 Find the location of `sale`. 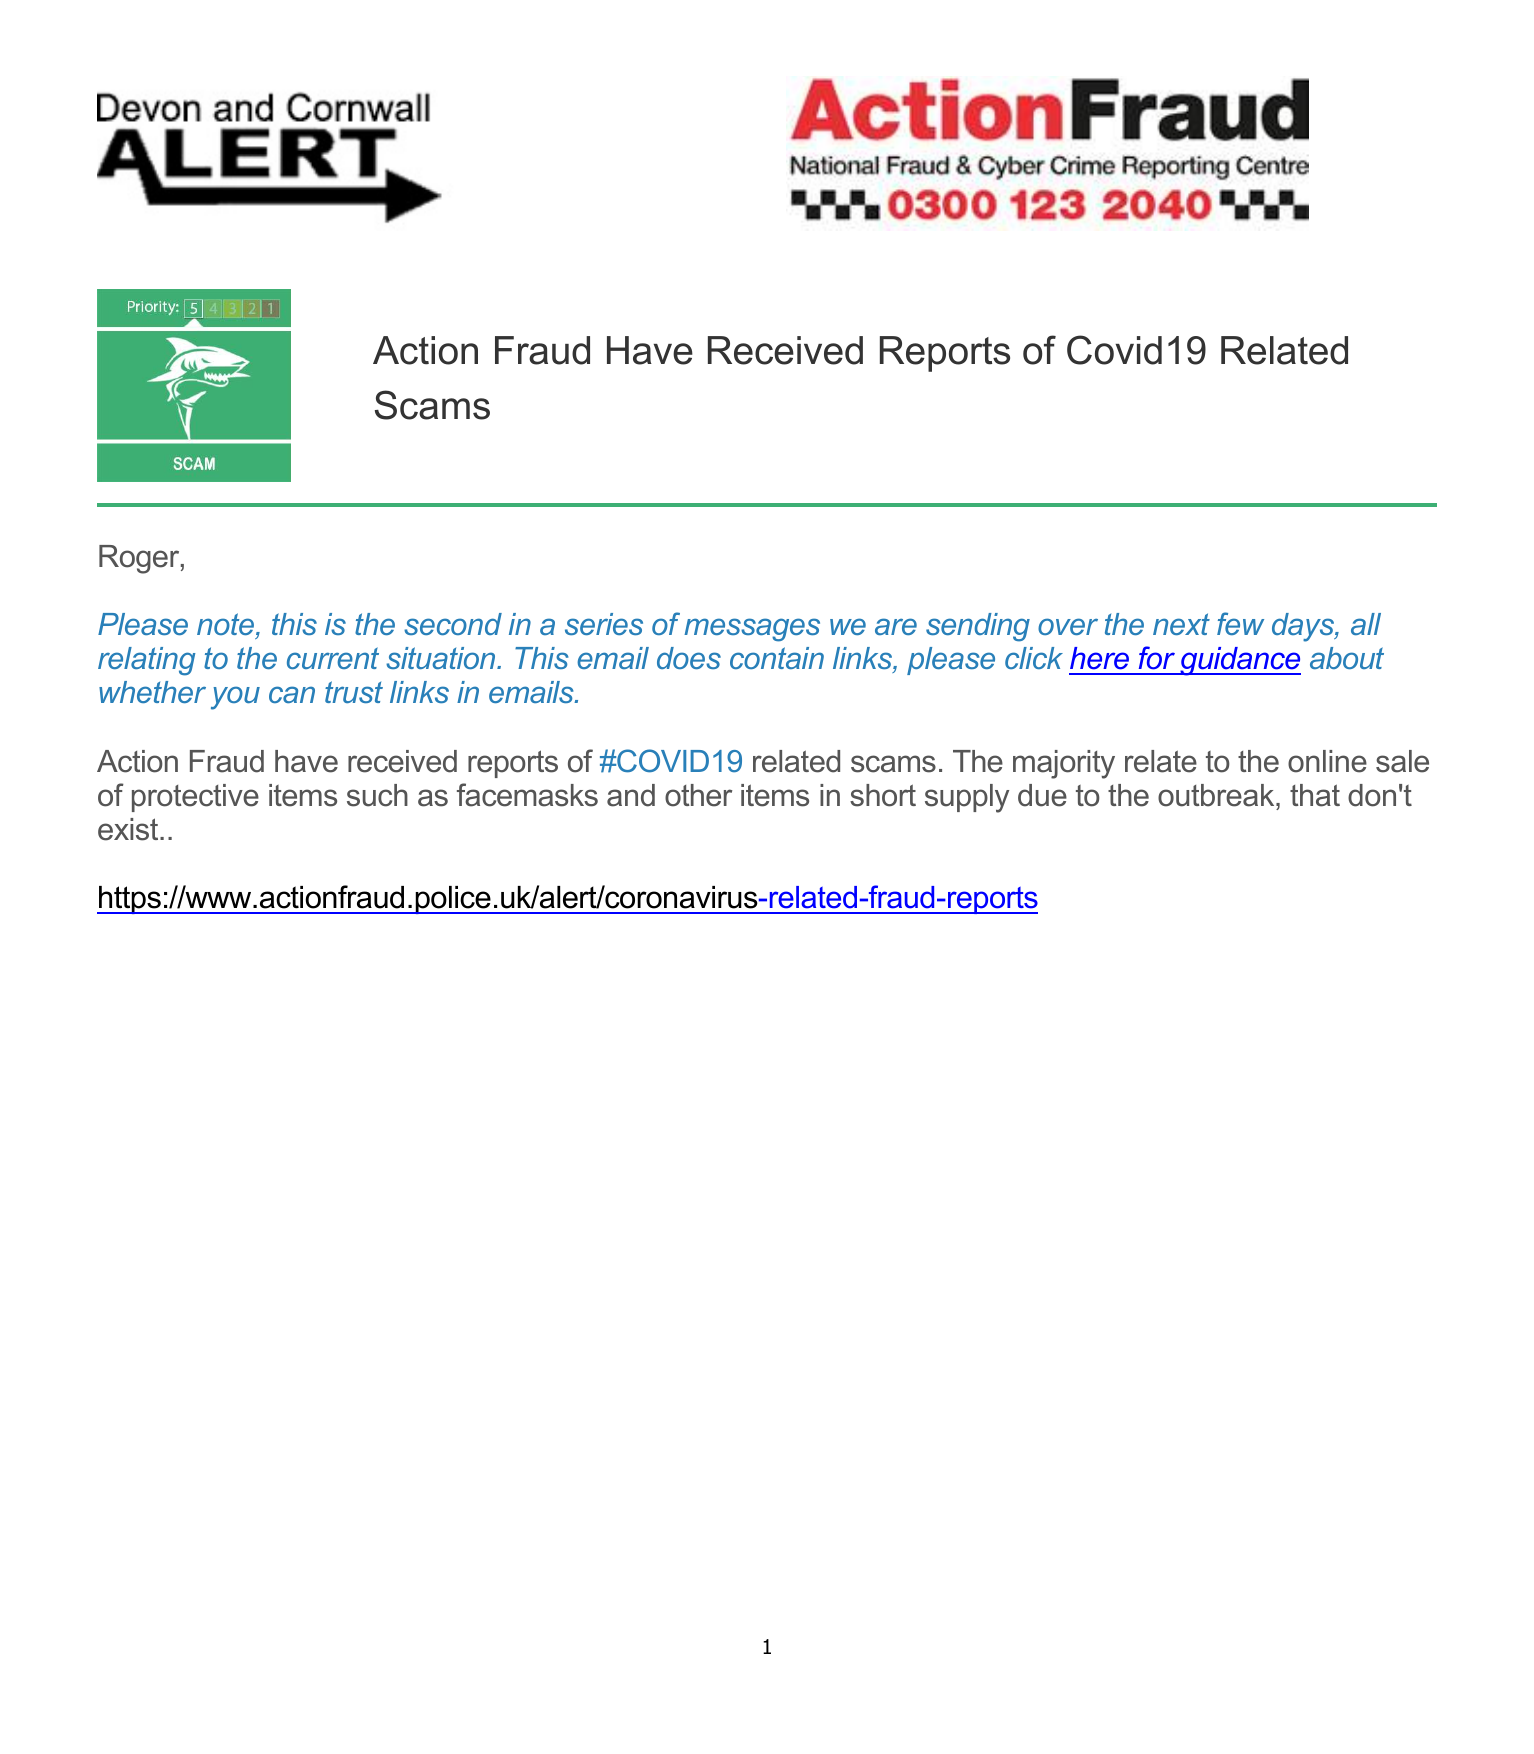

sale is located at coordinates (1402, 761).
